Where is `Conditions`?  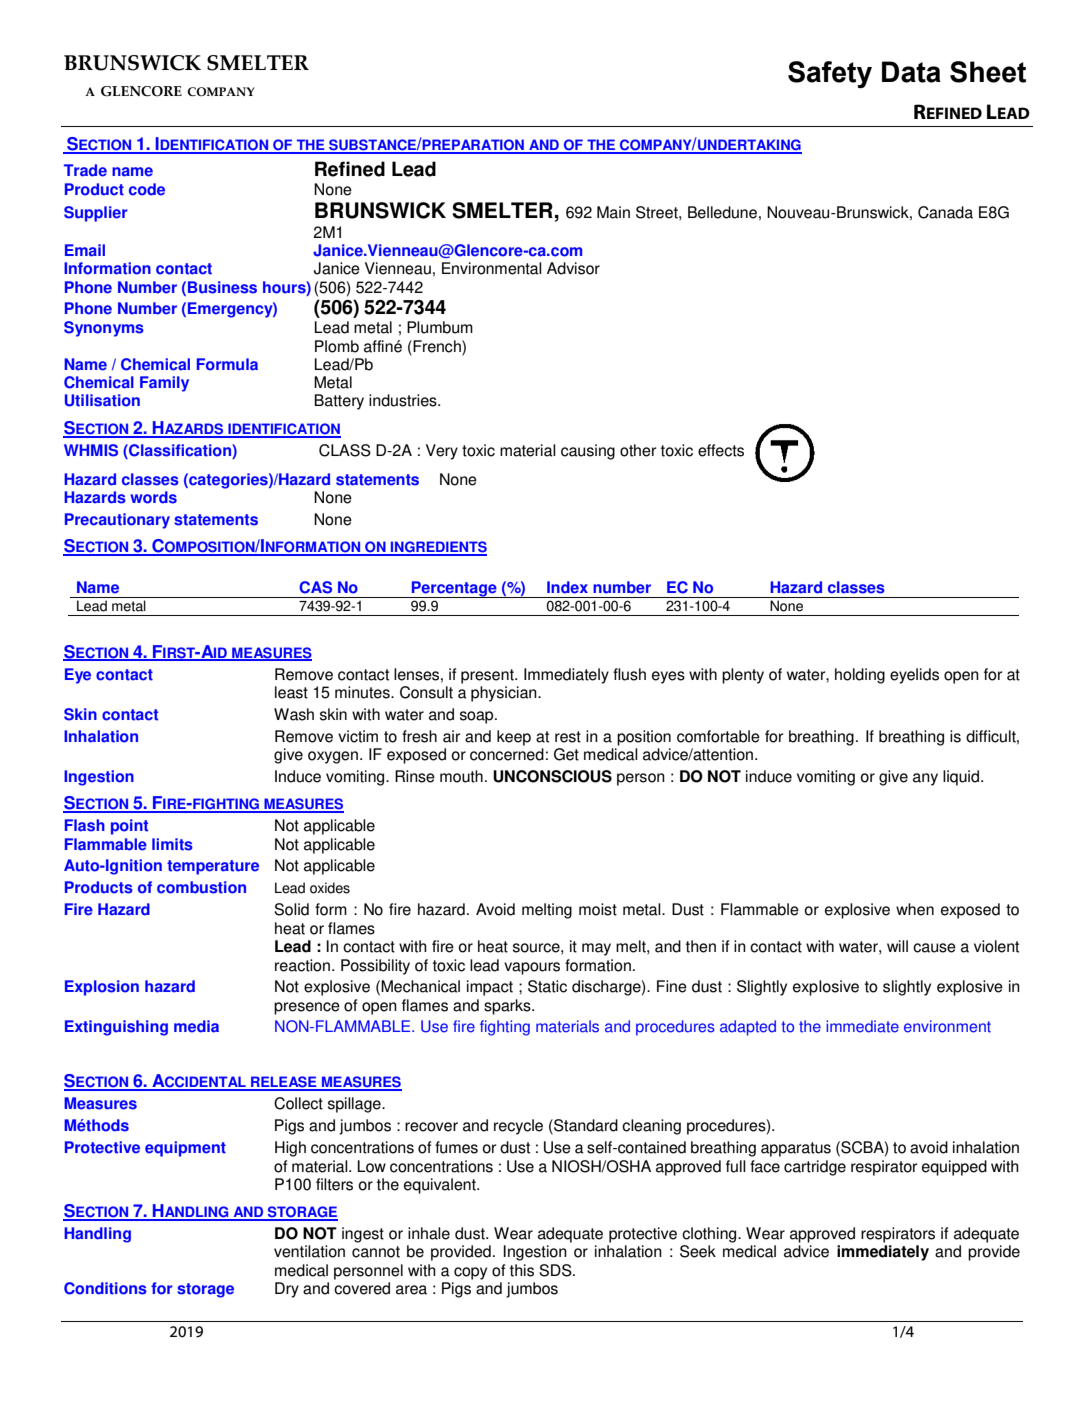 Conditions is located at coordinates (105, 1288).
